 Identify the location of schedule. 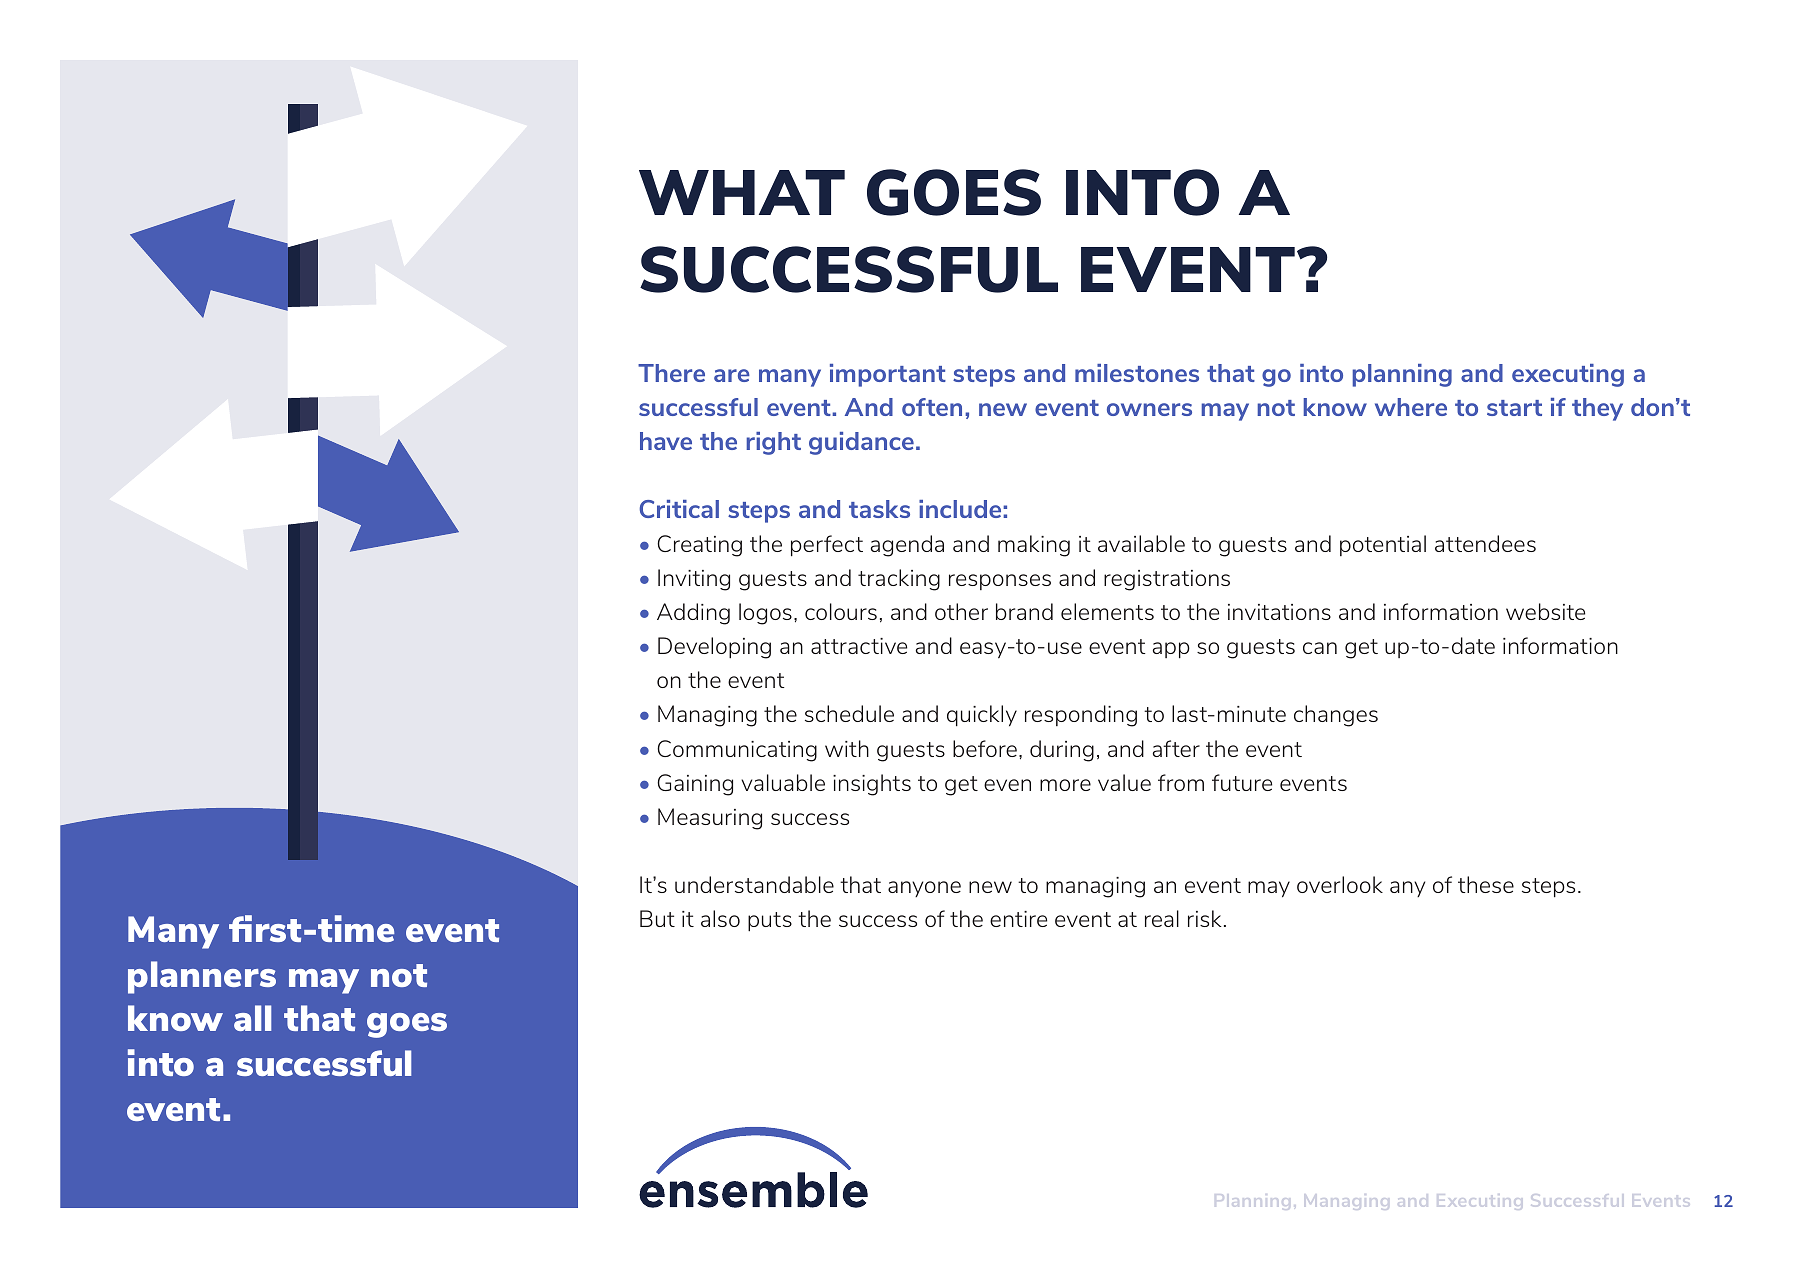
(849, 713).
